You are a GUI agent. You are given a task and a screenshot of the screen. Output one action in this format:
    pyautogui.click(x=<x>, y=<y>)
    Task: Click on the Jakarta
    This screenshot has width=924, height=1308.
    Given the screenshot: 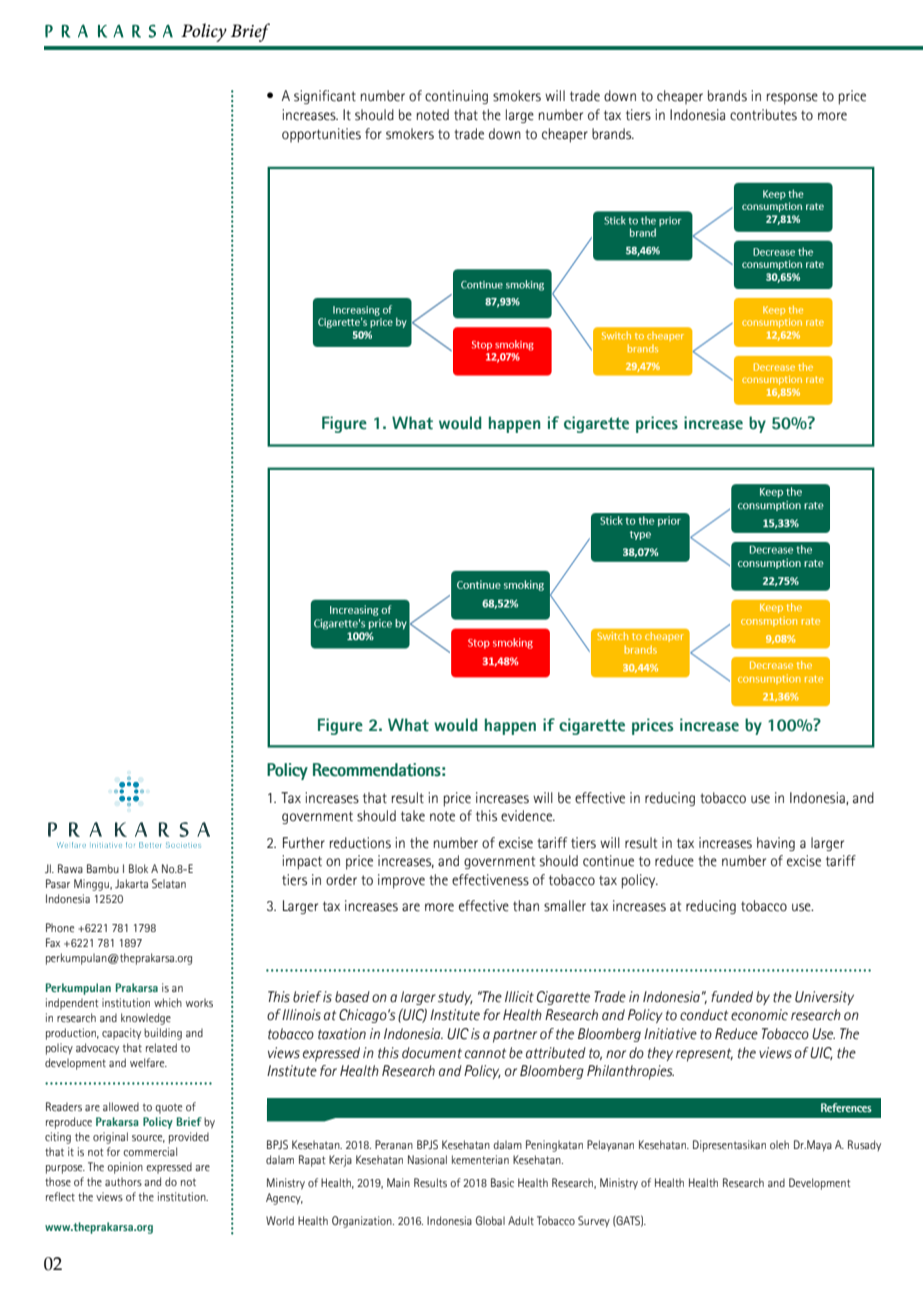 What is the action you would take?
    pyautogui.click(x=131, y=883)
